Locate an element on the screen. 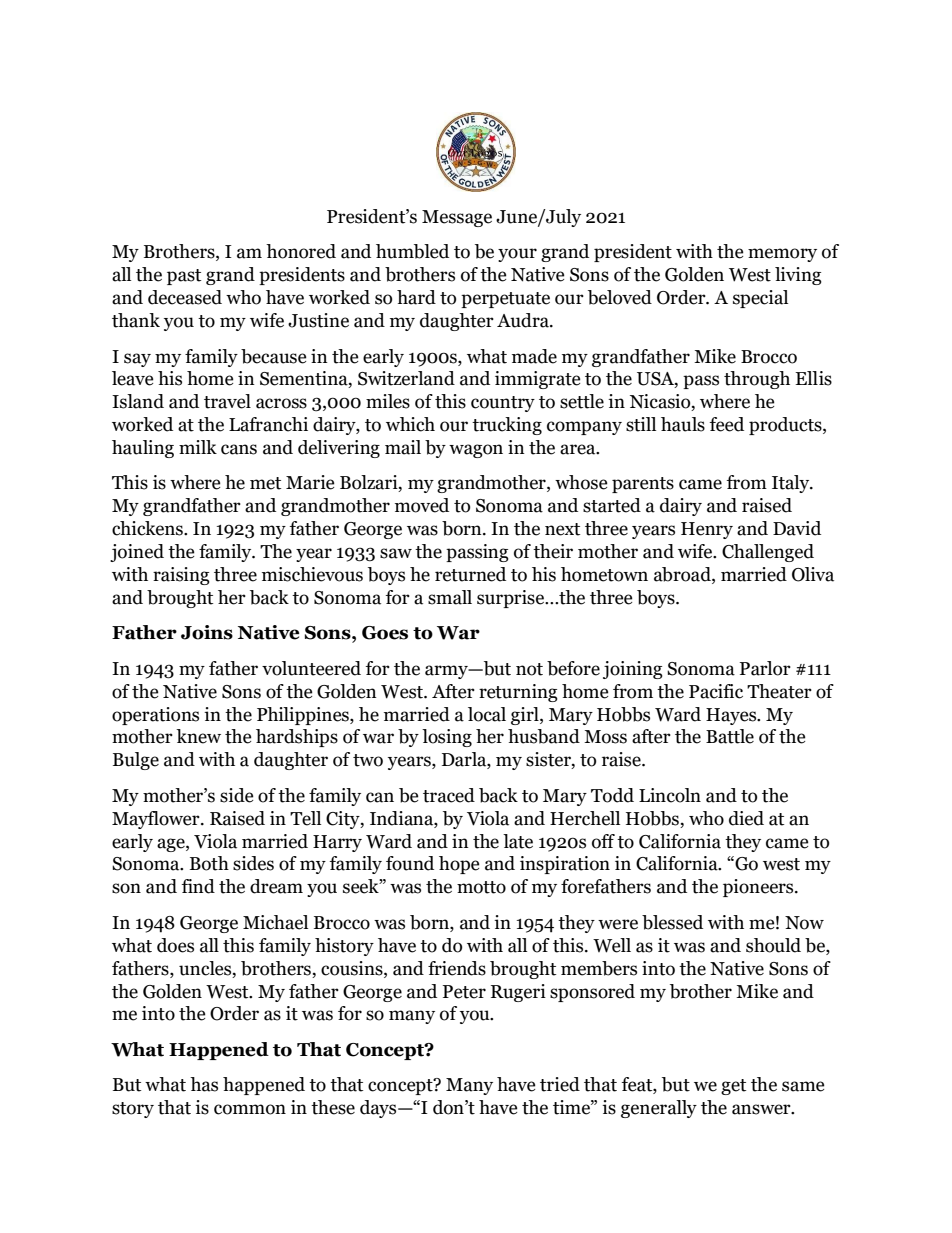 Image resolution: width=952 pixels, height=1233 pixels. feed is located at coordinates (727, 424).
